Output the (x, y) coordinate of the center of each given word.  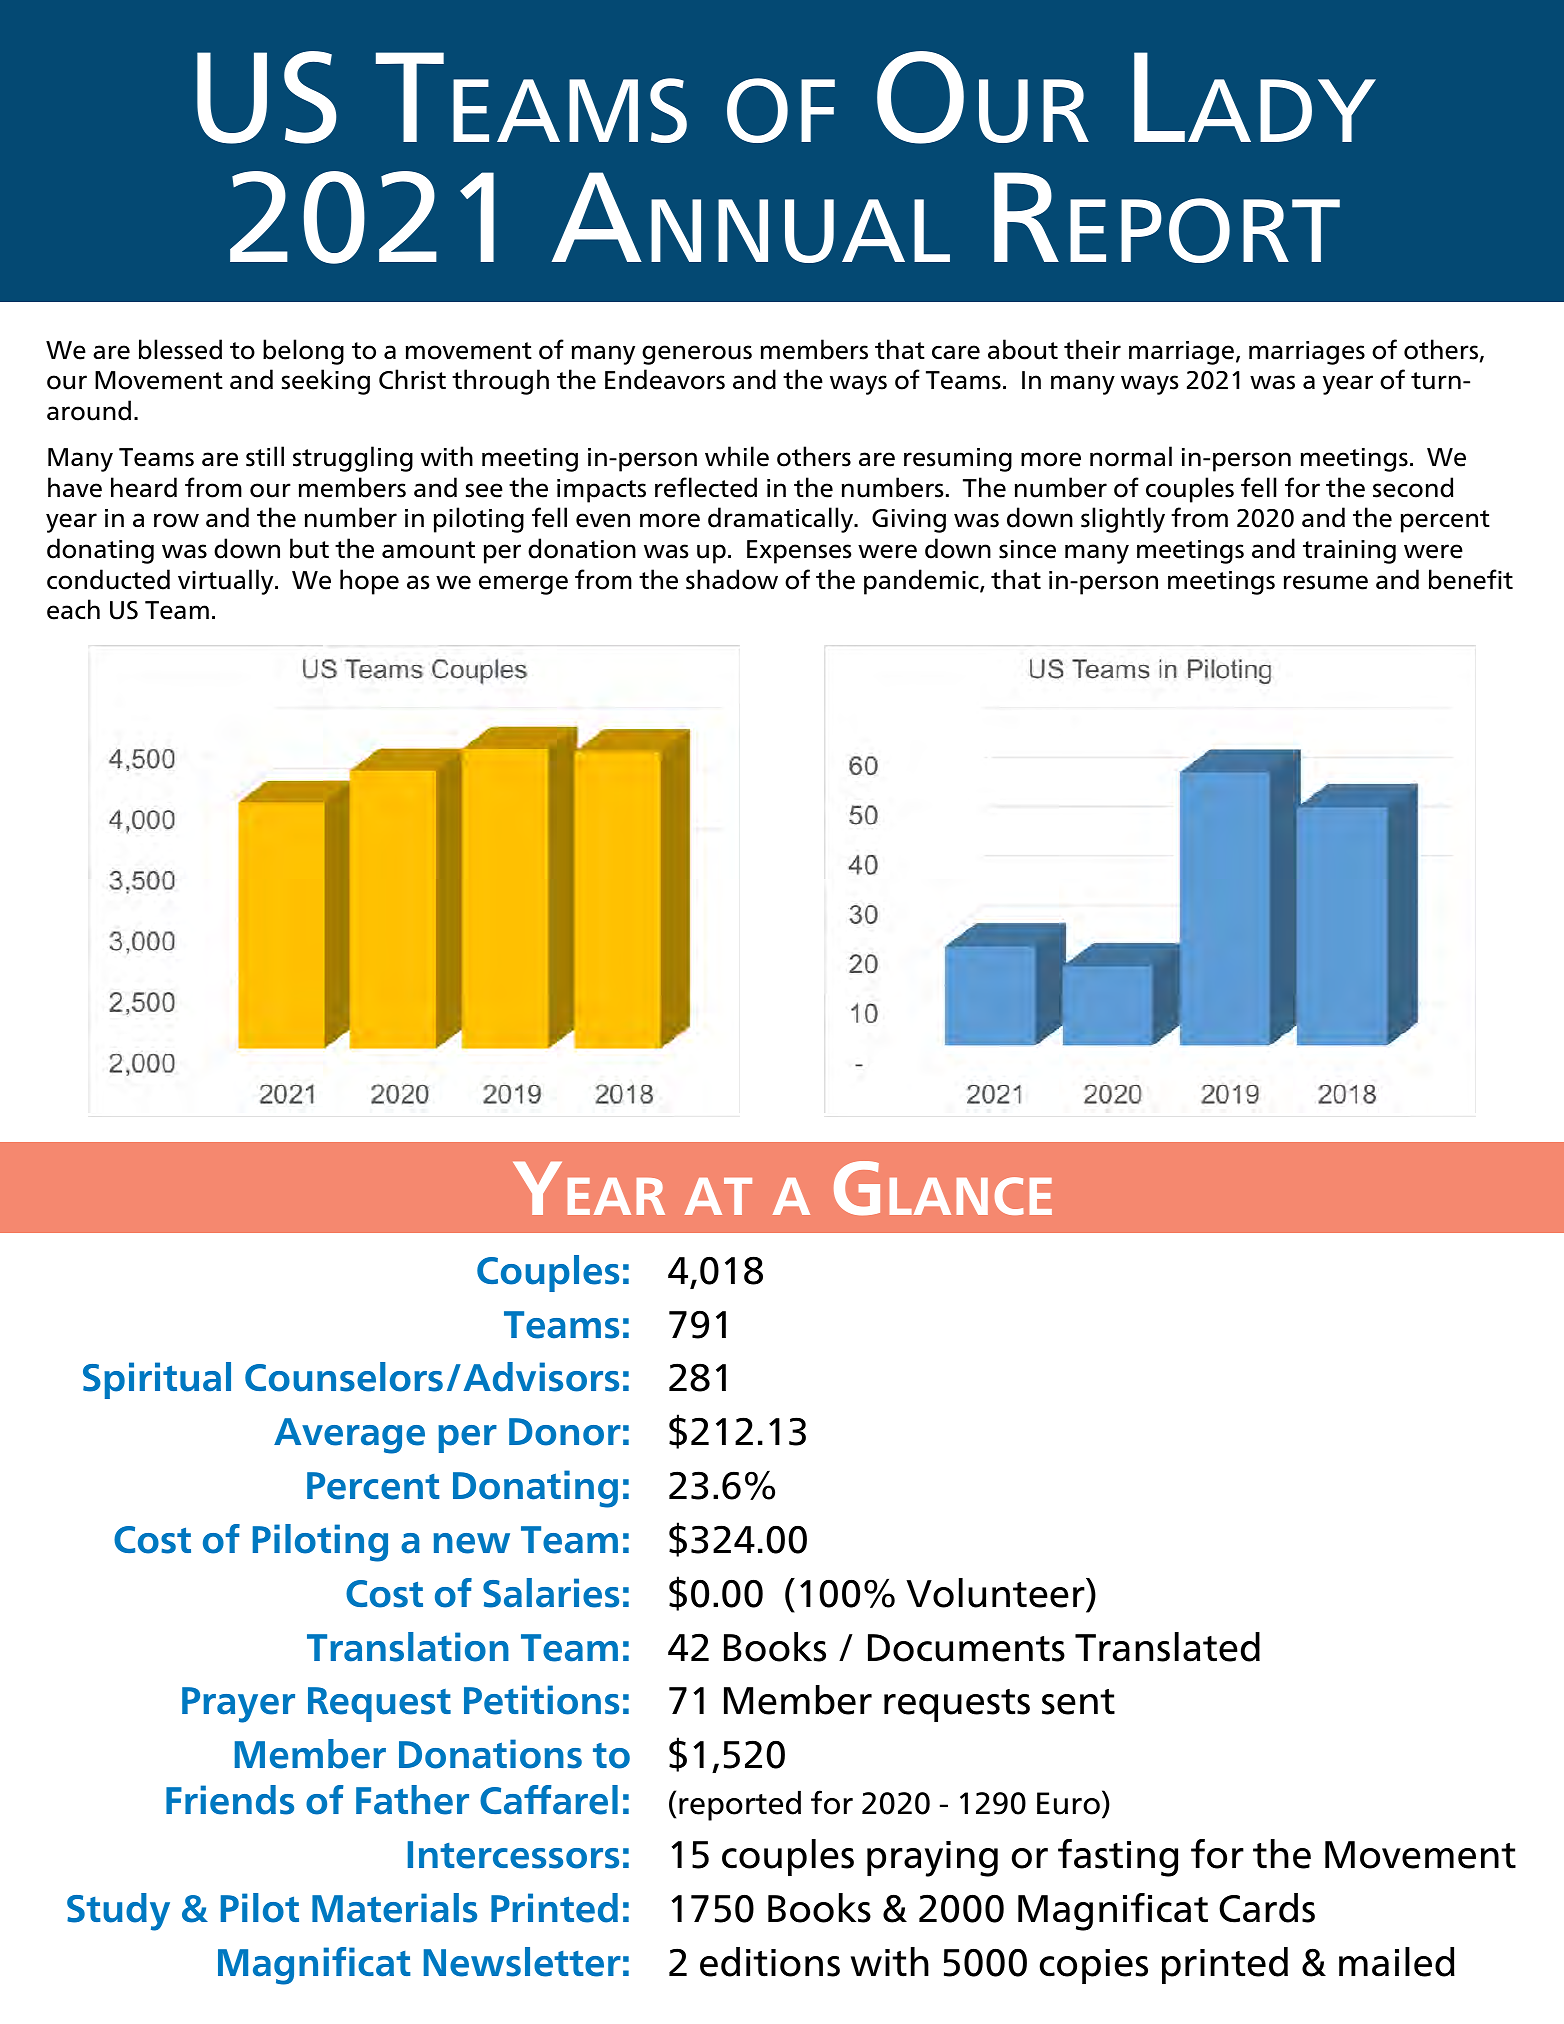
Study (118, 1912)
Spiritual (157, 1380)
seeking (326, 382)
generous (697, 355)
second (1413, 487)
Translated (1167, 1647)
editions (770, 1962)
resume (1326, 582)
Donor (565, 1432)
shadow (732, 579)
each (73, 609)
